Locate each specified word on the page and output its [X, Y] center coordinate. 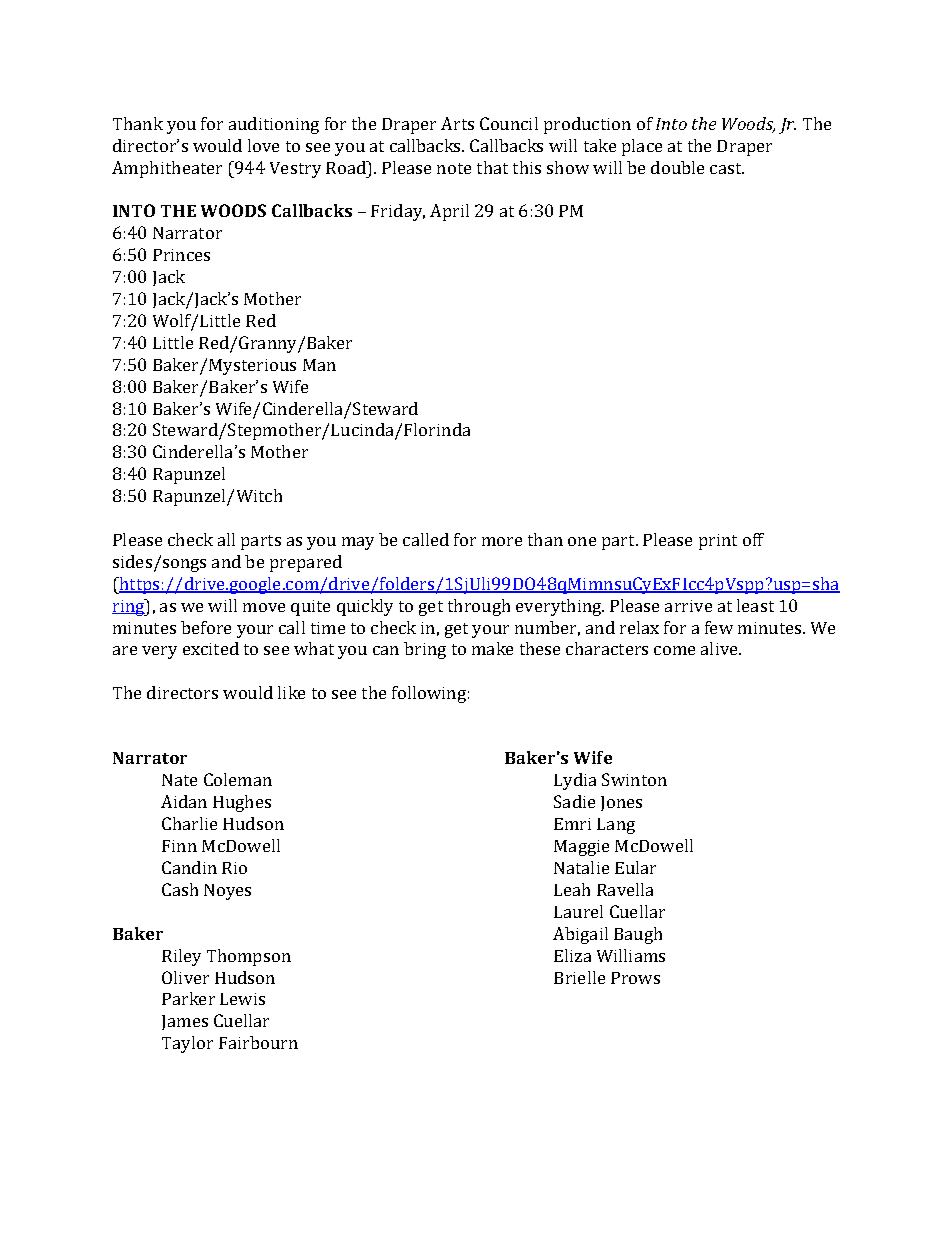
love [263, 145]
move [264, 607]
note [454, 168]
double [677, 167]
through [479, 607]
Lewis [242, 999]
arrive [688, 606]
